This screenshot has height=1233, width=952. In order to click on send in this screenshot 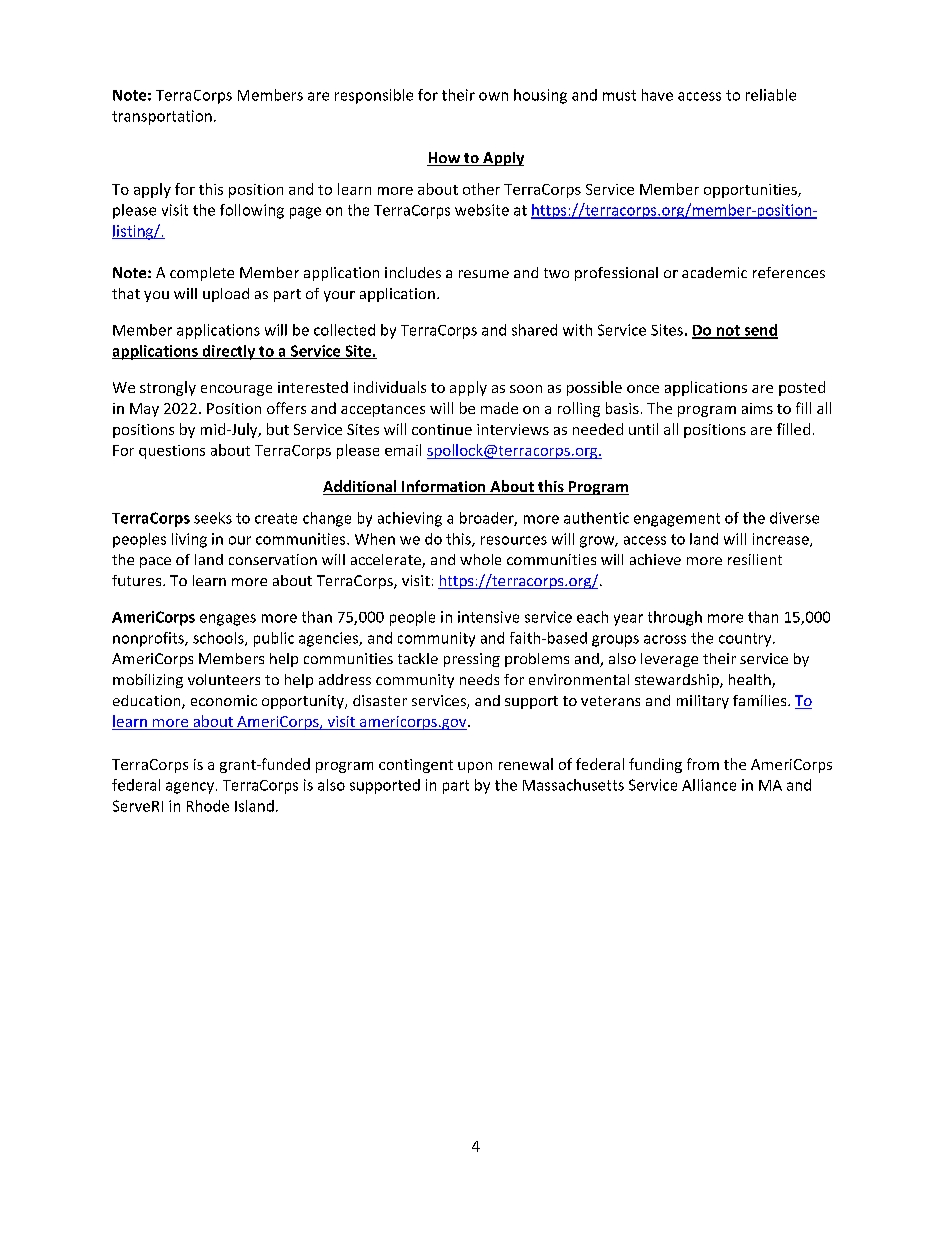, I will do `click(760, 331)`.
